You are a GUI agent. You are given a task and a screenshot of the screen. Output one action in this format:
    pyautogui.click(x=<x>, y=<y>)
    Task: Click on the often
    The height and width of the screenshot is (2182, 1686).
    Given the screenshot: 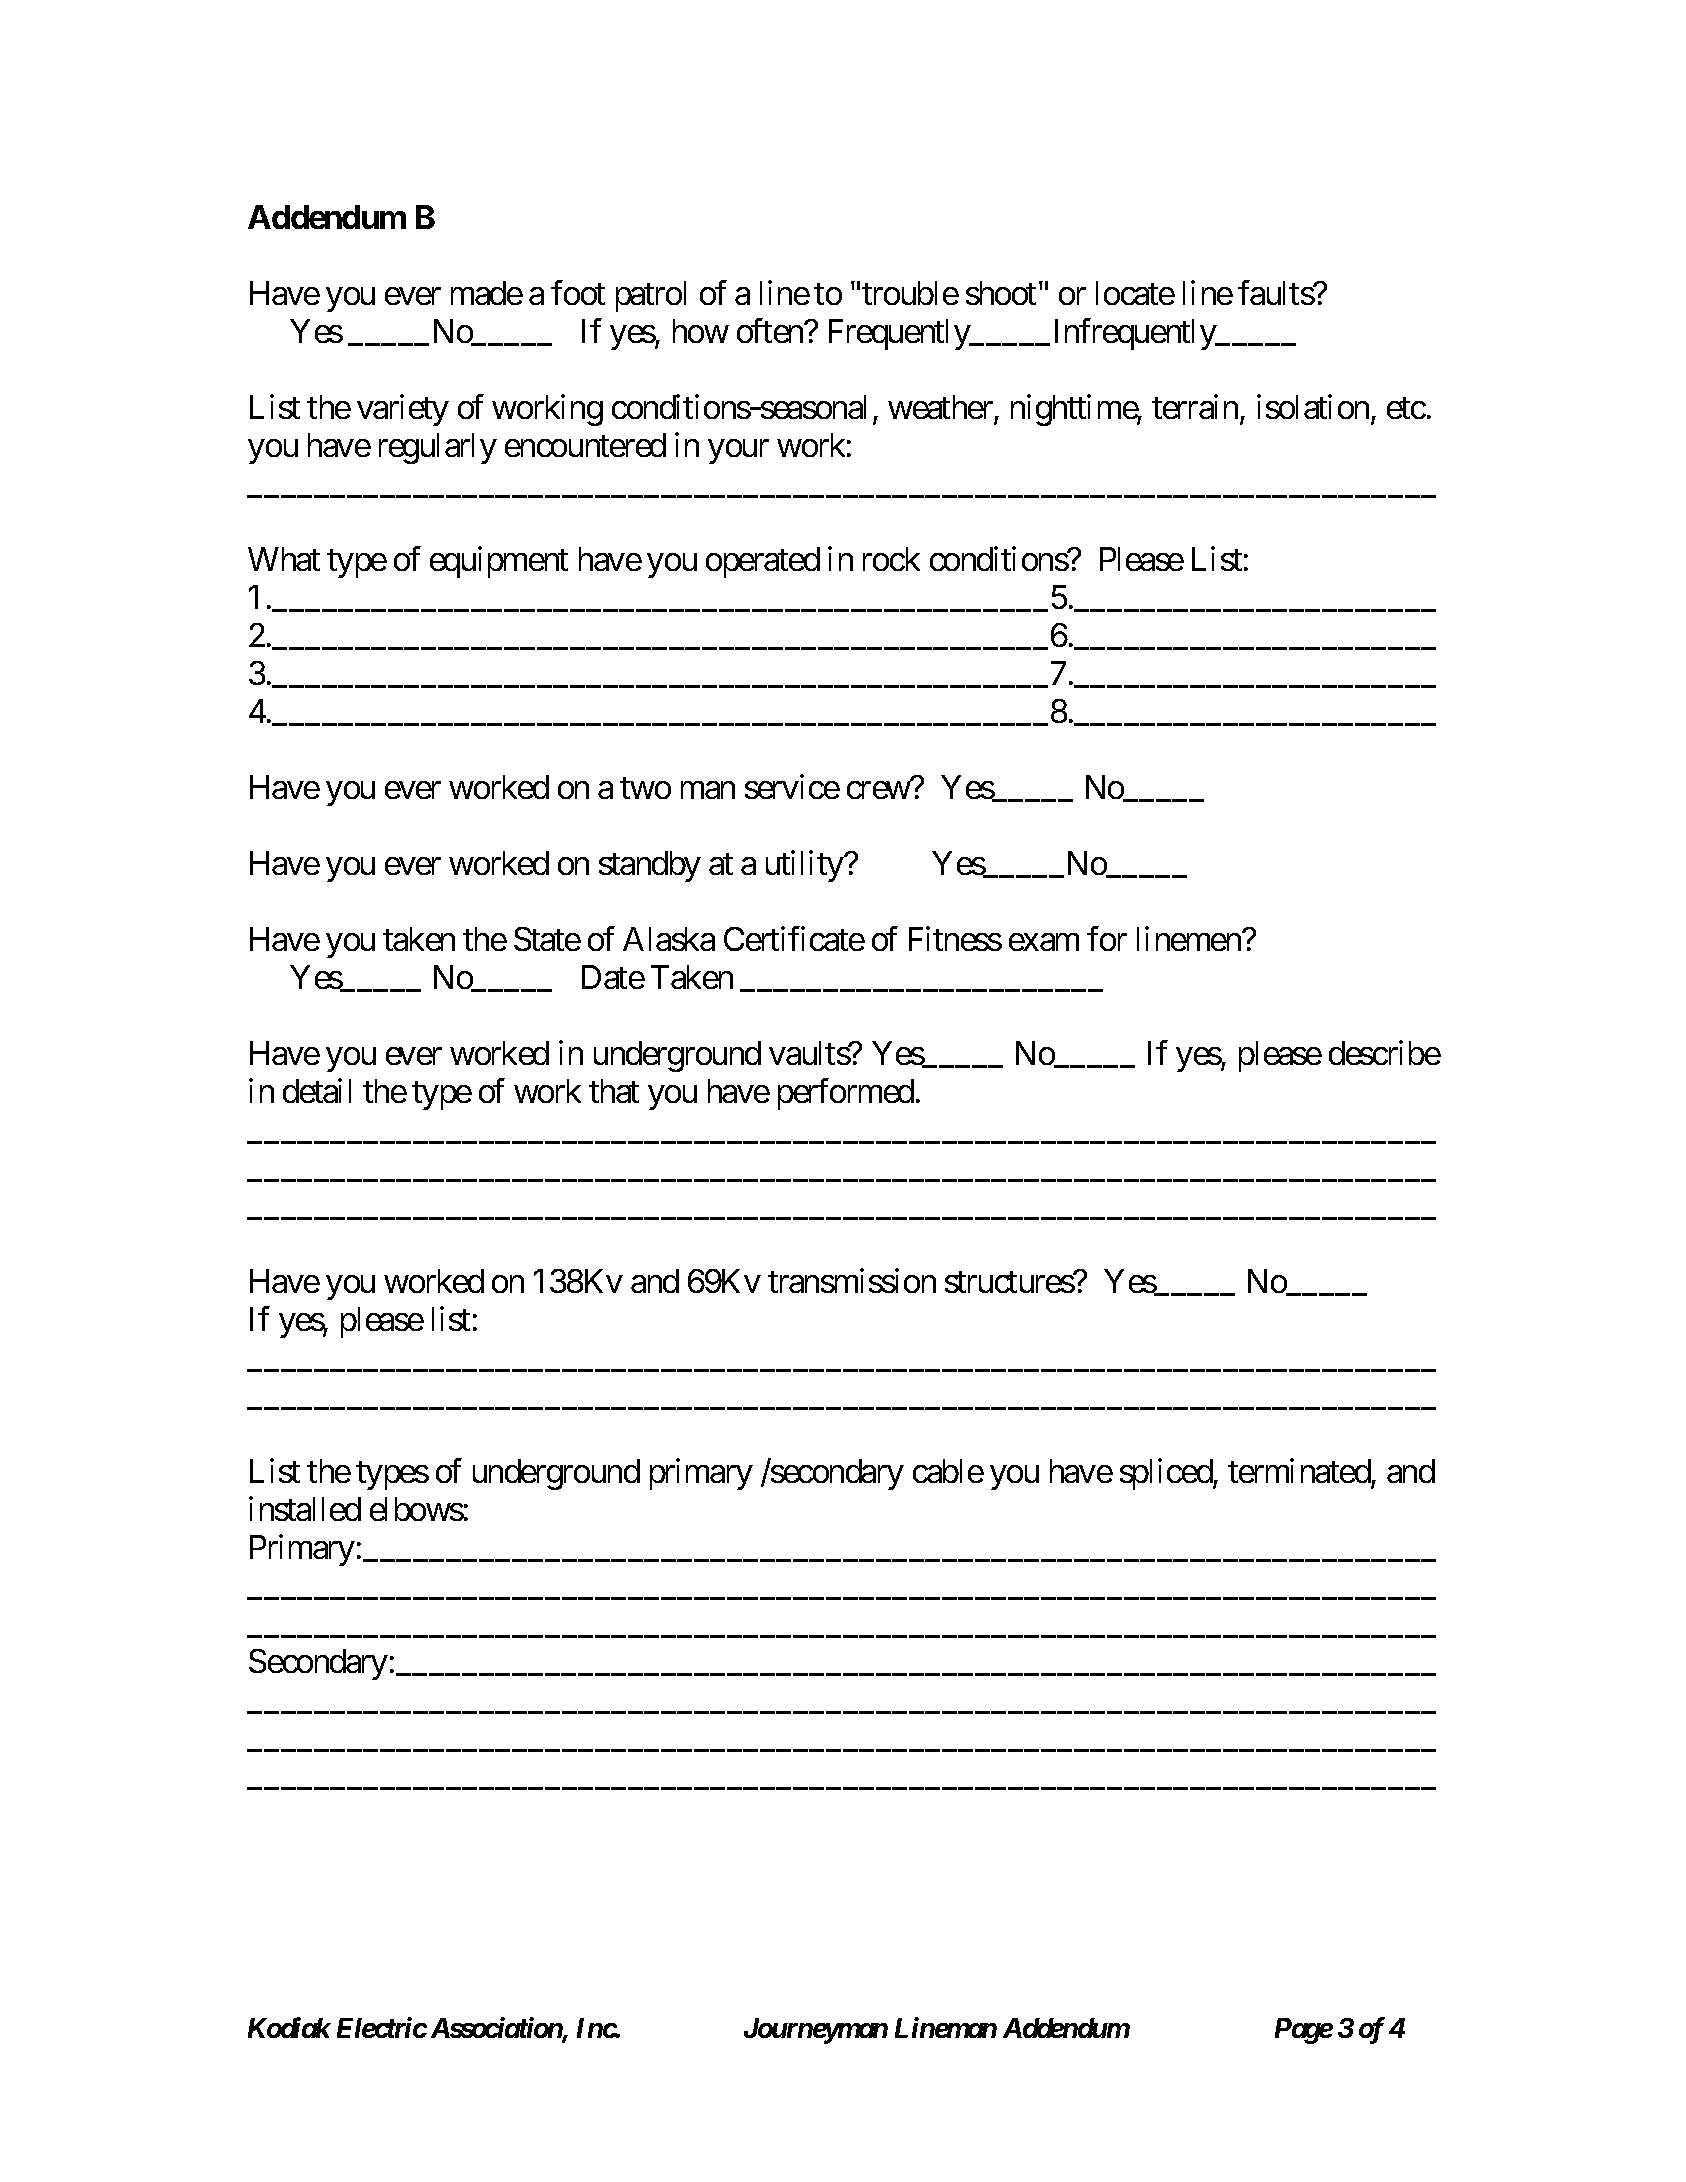 What is the action you would take?
    pyautogui.click(x=771, y=330)
